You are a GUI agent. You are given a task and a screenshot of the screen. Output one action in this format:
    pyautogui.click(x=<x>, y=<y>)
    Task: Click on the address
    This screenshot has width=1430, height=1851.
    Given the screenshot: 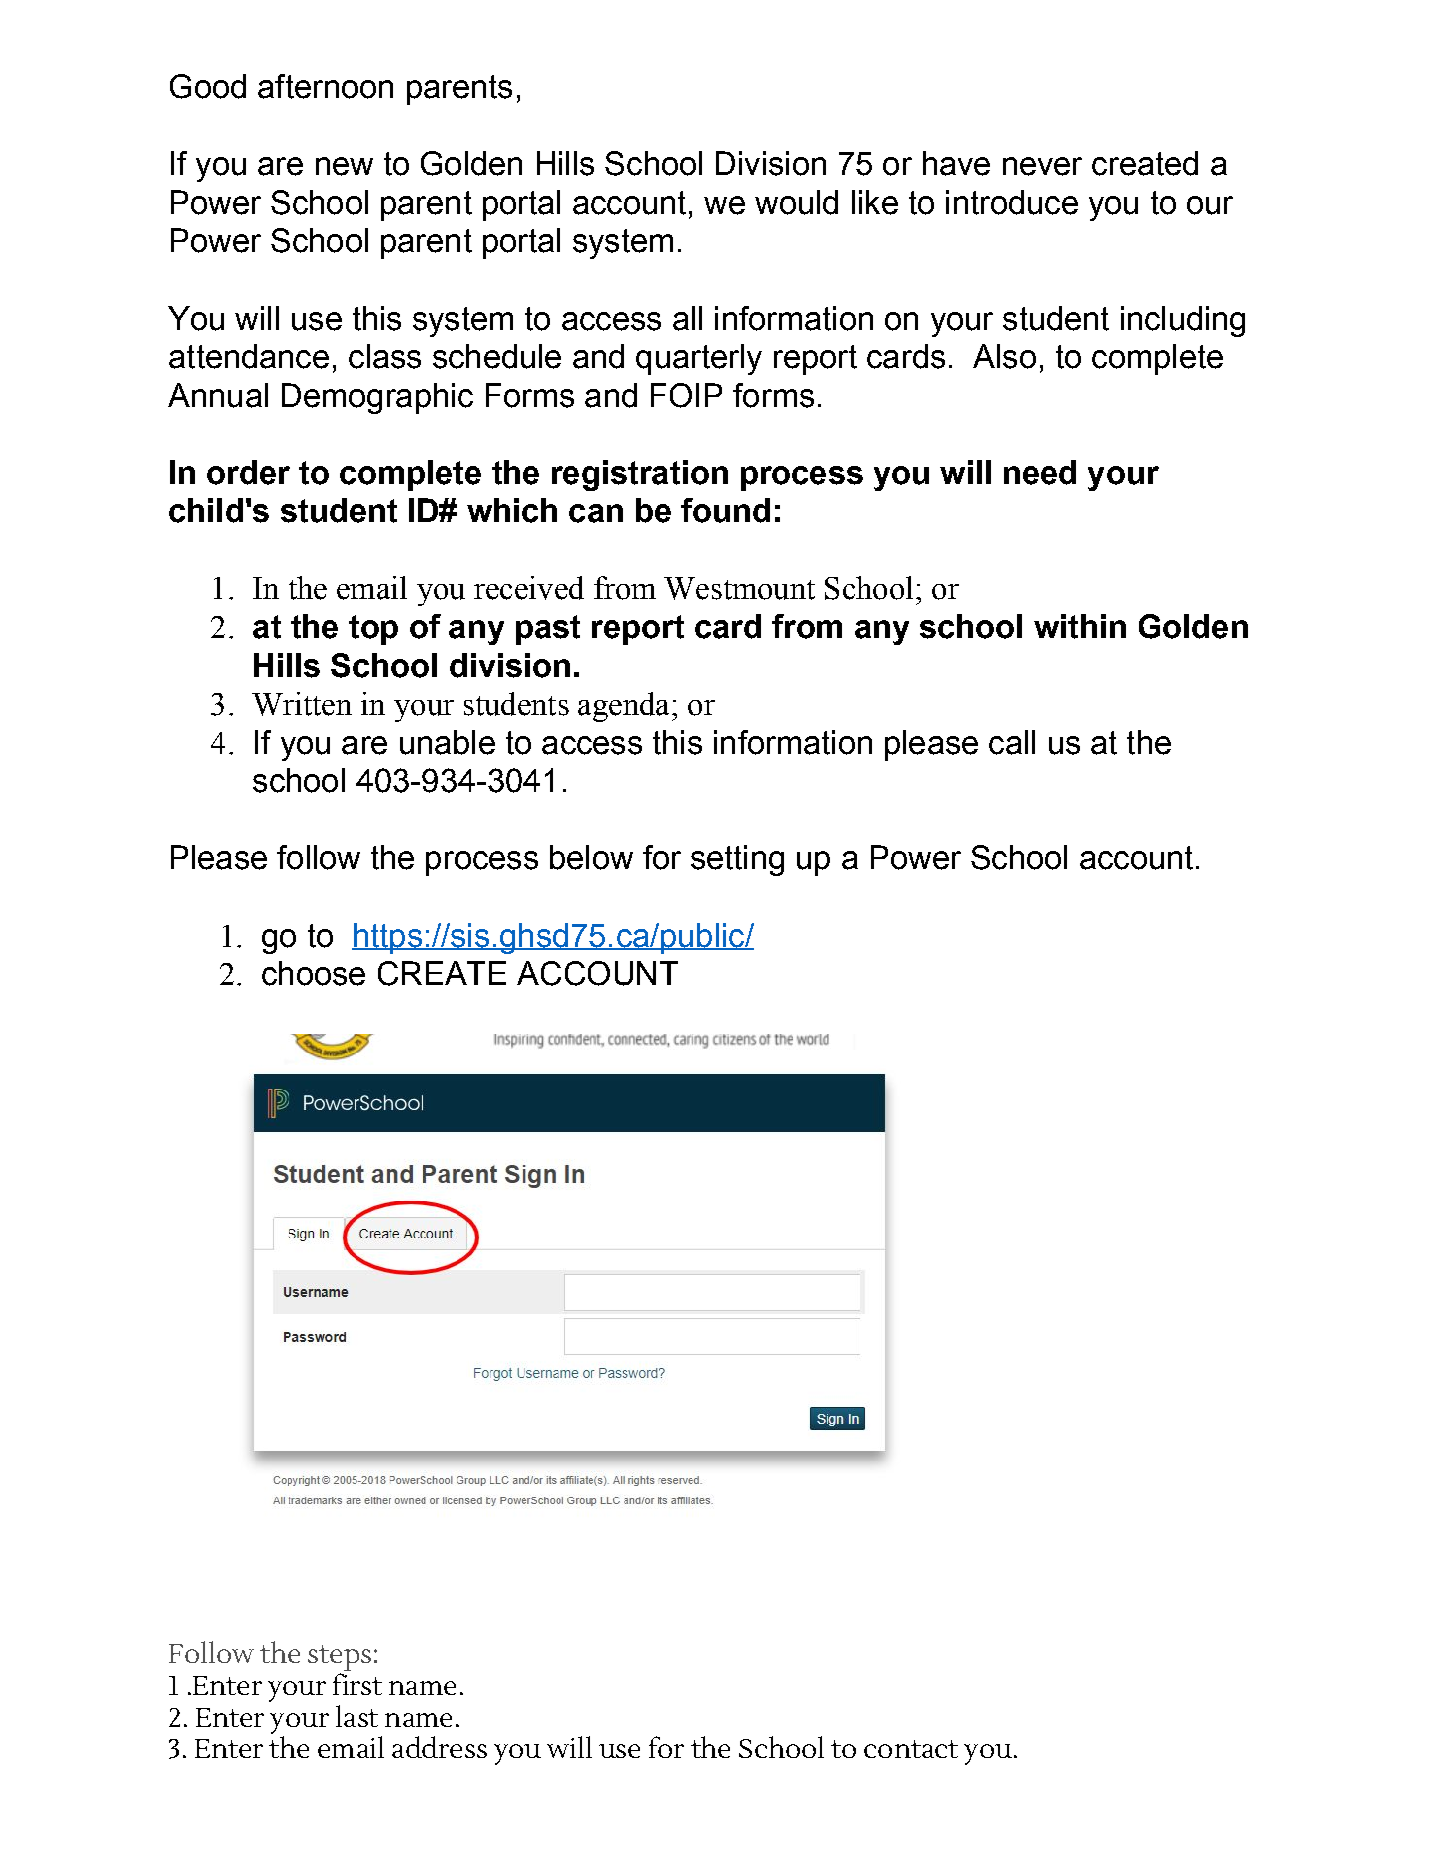 What is the action you would take?
    pyautogui.click(x=439, y=1747)
